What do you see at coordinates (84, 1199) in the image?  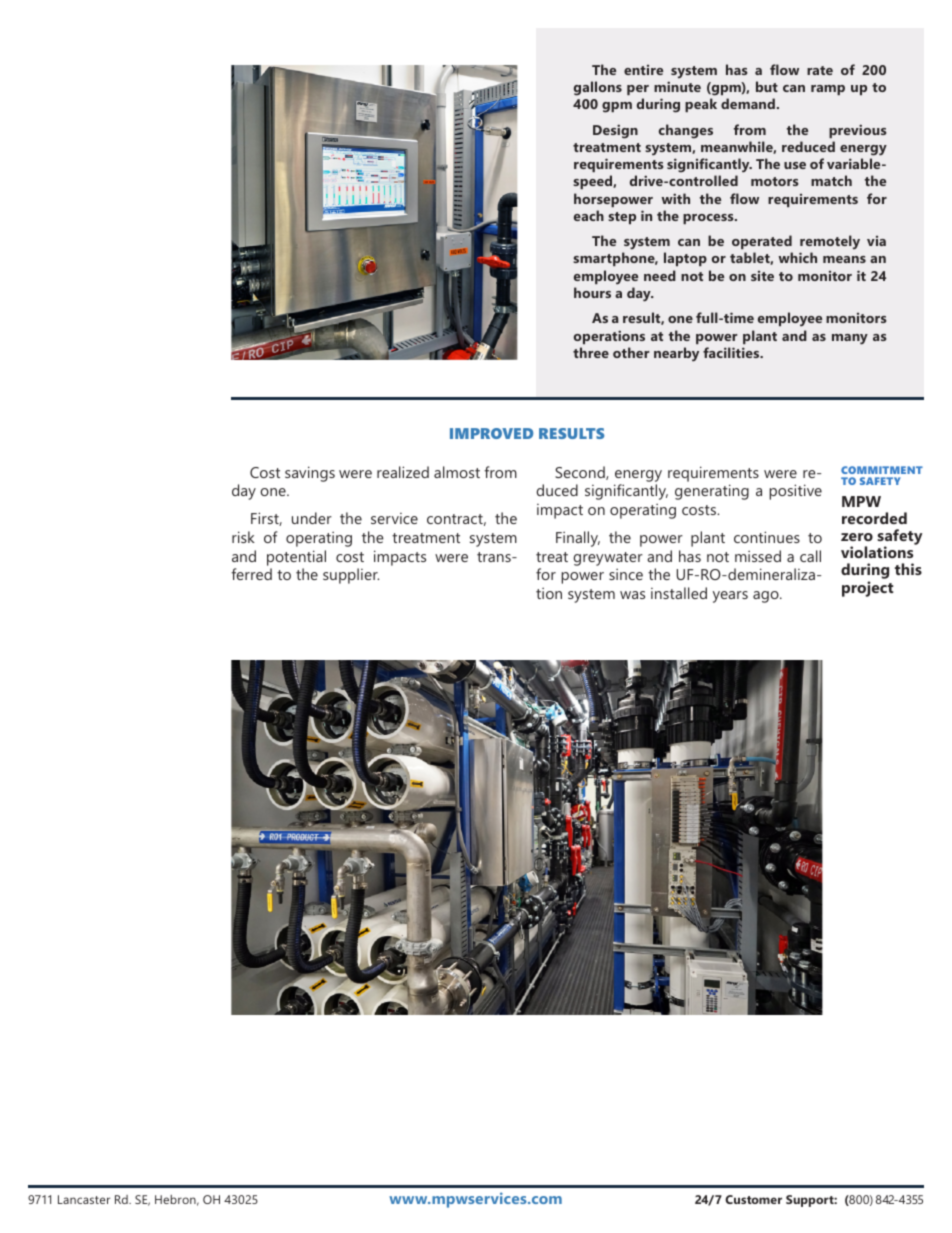 I see `Lancaster` at bounding box center [84, 1199].
